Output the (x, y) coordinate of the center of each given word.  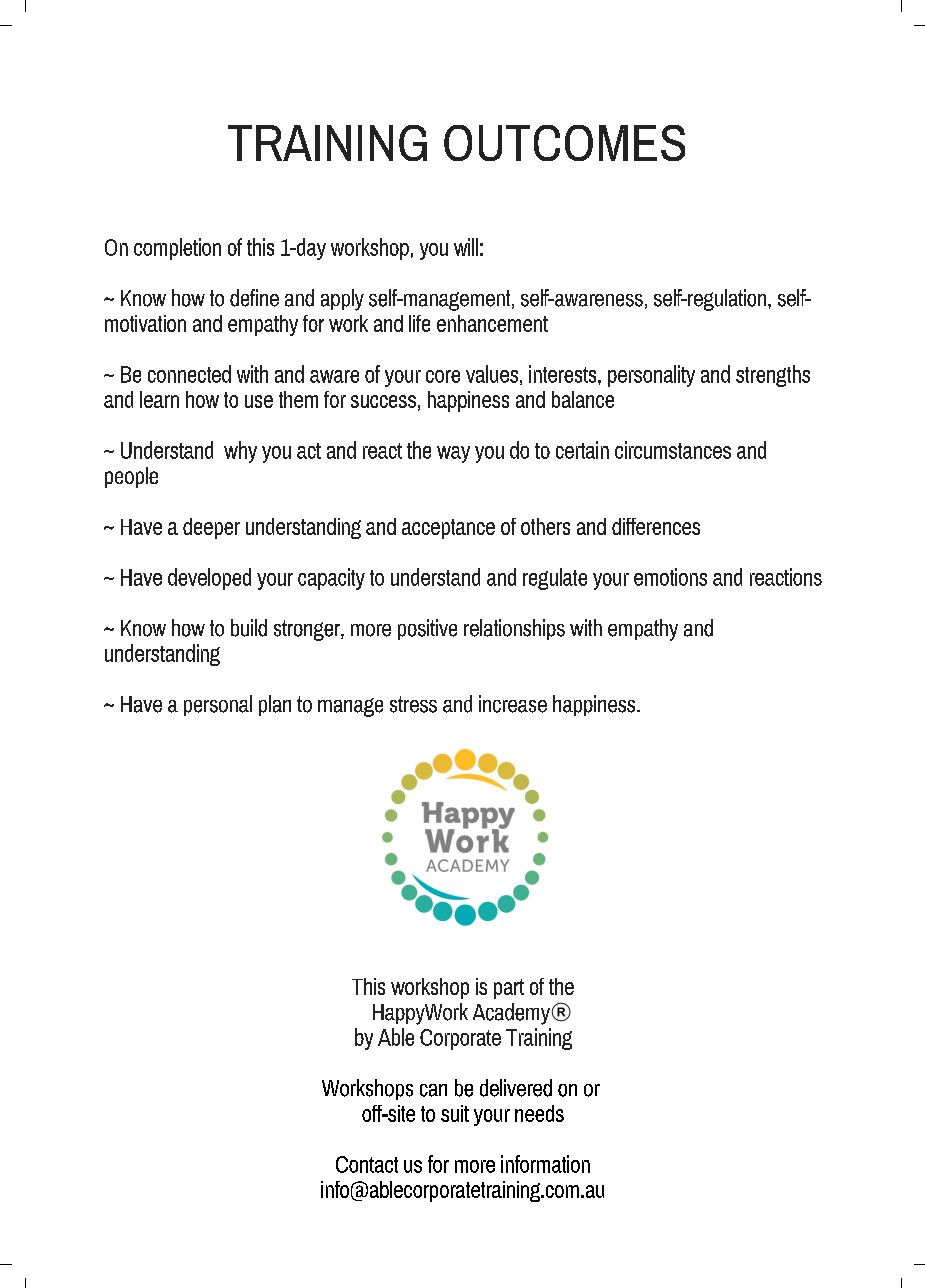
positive (427, 629)
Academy (512, 1014)
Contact (367, 1164)
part (509, 989)
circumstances (673, 450)
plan (275, 705)
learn (159, 399)
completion (177, 249)
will (466, 247)
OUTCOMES (564, 143)
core (443, 376)
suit (455, 1113)
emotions (670, 577)
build (249, 628)
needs (539, 1113)
